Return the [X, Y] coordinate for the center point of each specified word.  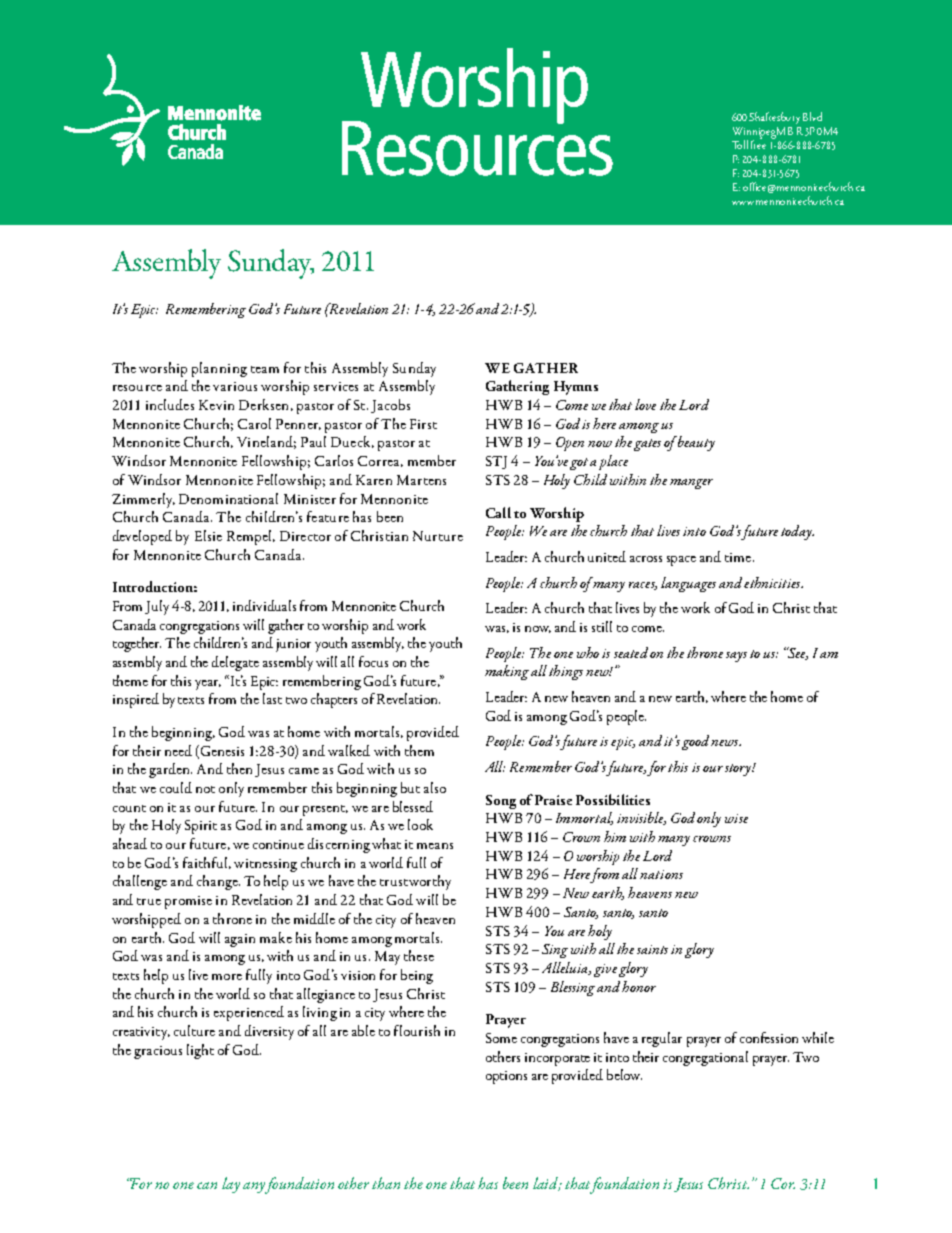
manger [691, 484]
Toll [740, 144]
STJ [496, 462]
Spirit [201, 827]
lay [231, 1185]
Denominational [228, 498]
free [758, 143]
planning [219, 369]
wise [736, 818]
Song [501, 802]
